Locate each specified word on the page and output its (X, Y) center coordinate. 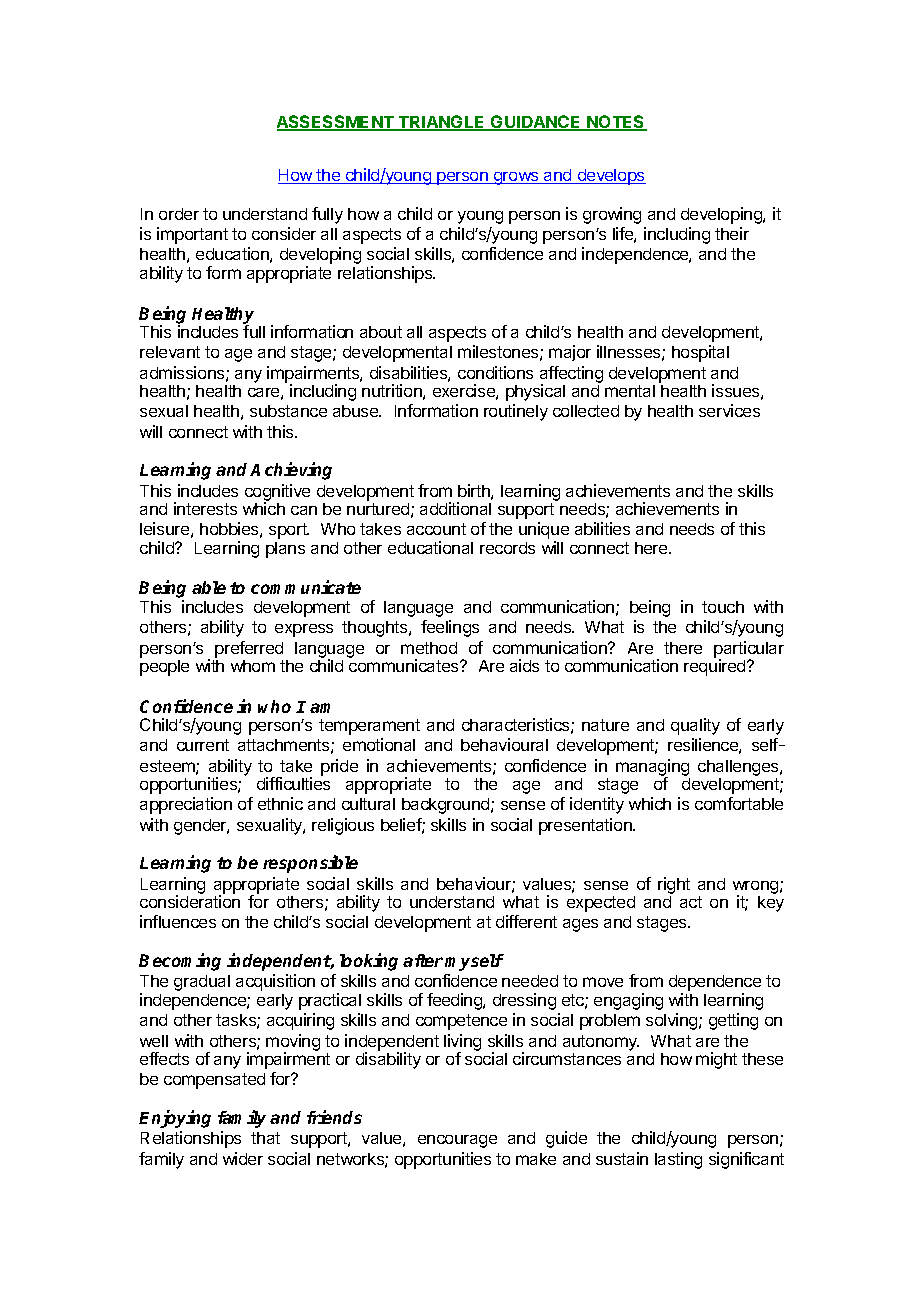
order (179, 214)
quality (695, 726)
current (203, 745)
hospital (700, 353)
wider (243, 1158)
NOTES (616, 123)
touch (723, 607)
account (436, 529)
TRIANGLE (442, 123)
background (447, 806)
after (423, 960)
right (674, 885)
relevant (170, 352)
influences (178, 921)
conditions (495, 372)
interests (205, 508)
